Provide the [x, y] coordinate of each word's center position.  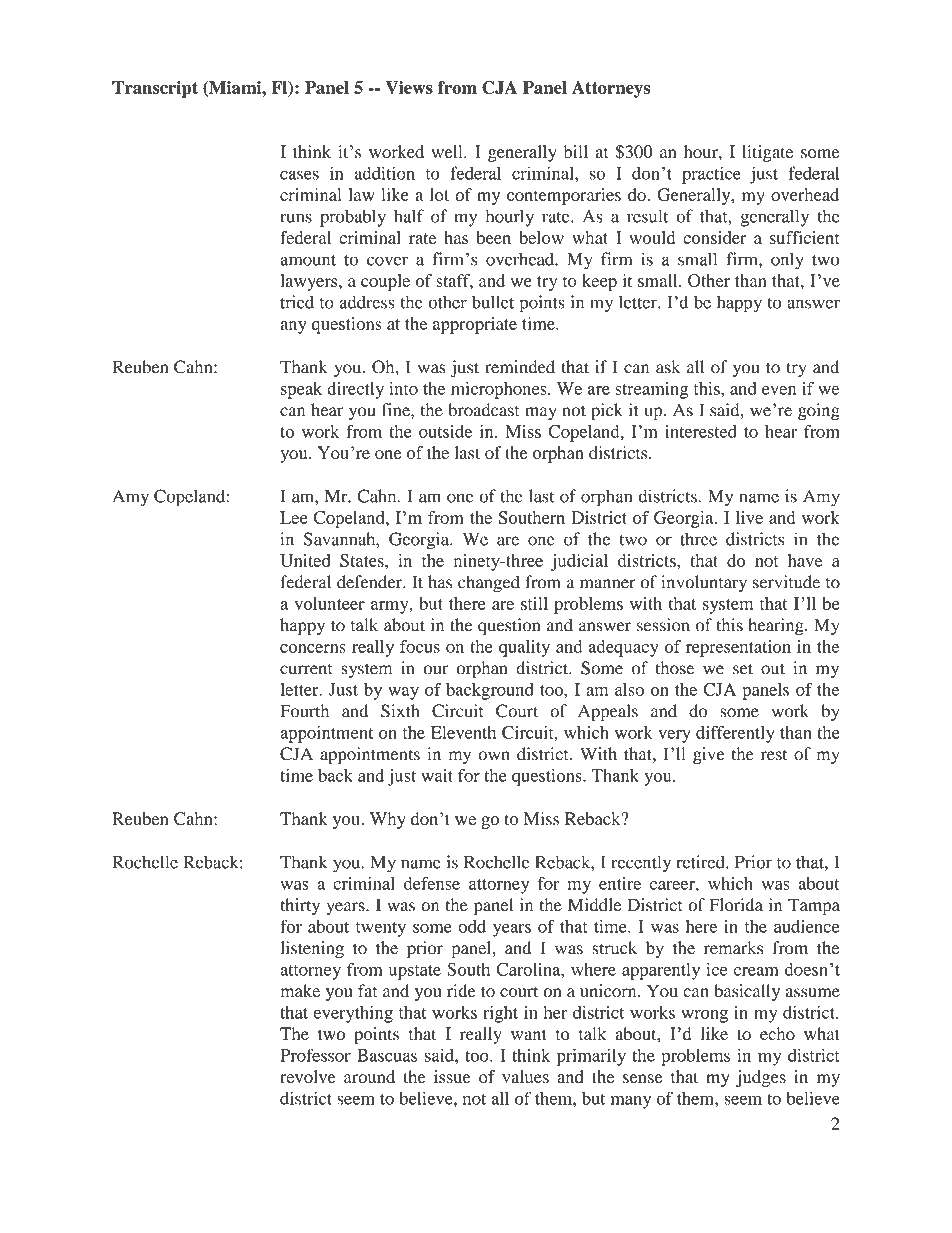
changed [489, 584]
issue [452, 1077]
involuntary [704, 584]
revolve [308, 1077]
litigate [767, 153]
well [448, 151]
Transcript [155, 89]
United [305, 560]
